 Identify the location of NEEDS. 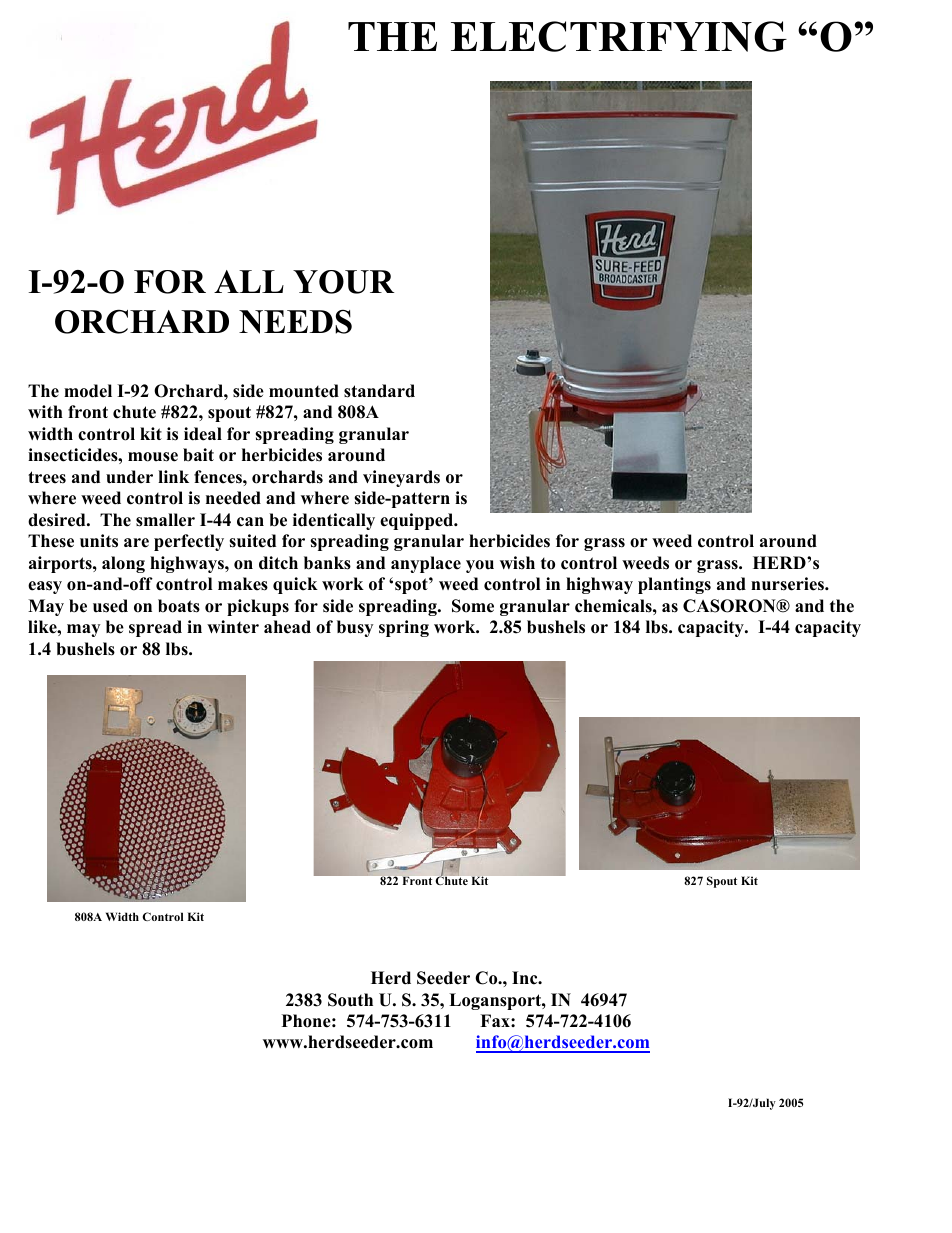
(295, 322).
